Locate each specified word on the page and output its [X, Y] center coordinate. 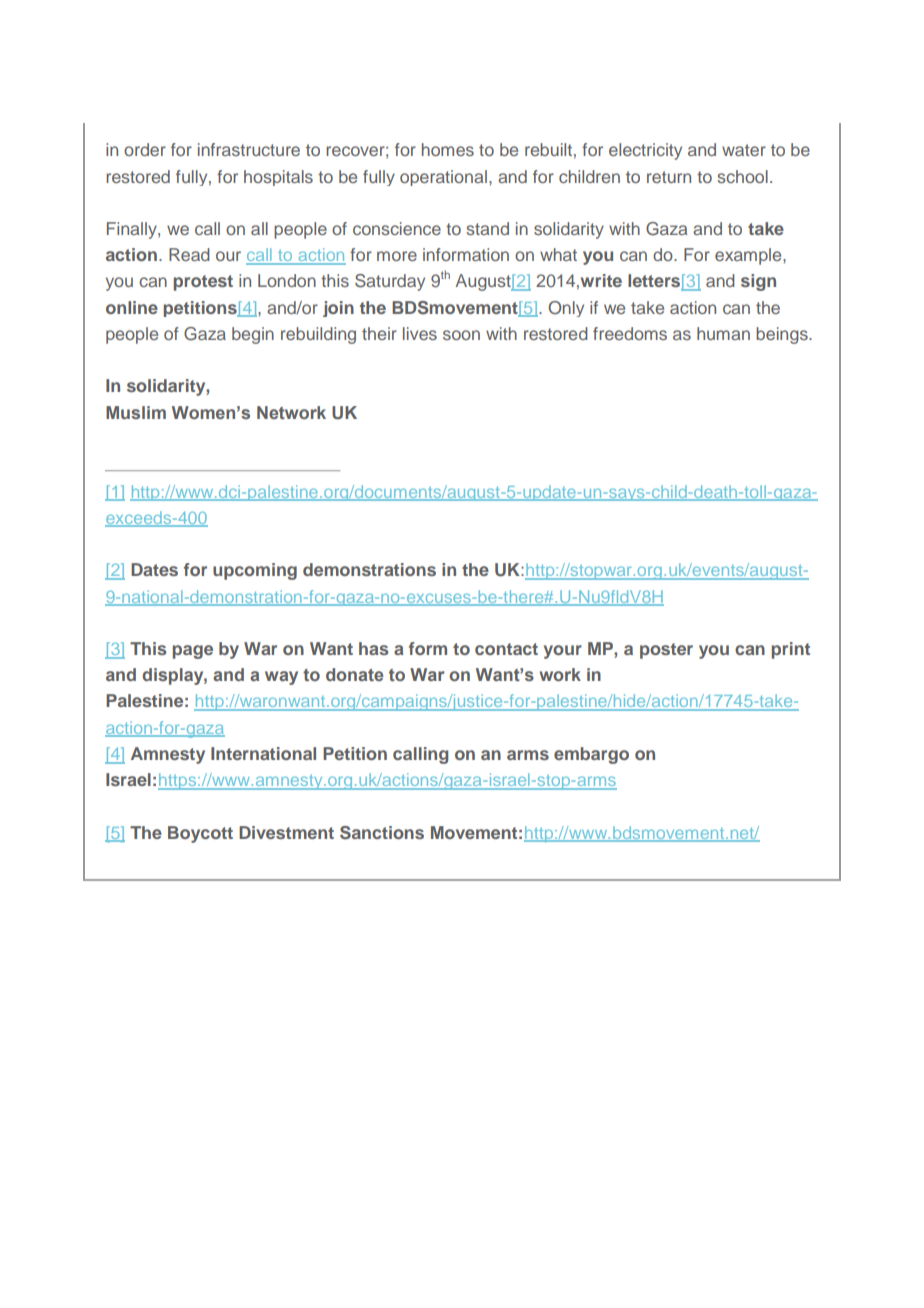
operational [443, 178]
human [723, 333]
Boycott [200, 834]
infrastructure [249, 149]
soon [461, 335]
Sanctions [382, 833]
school [742, 176]
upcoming [255, 571]
